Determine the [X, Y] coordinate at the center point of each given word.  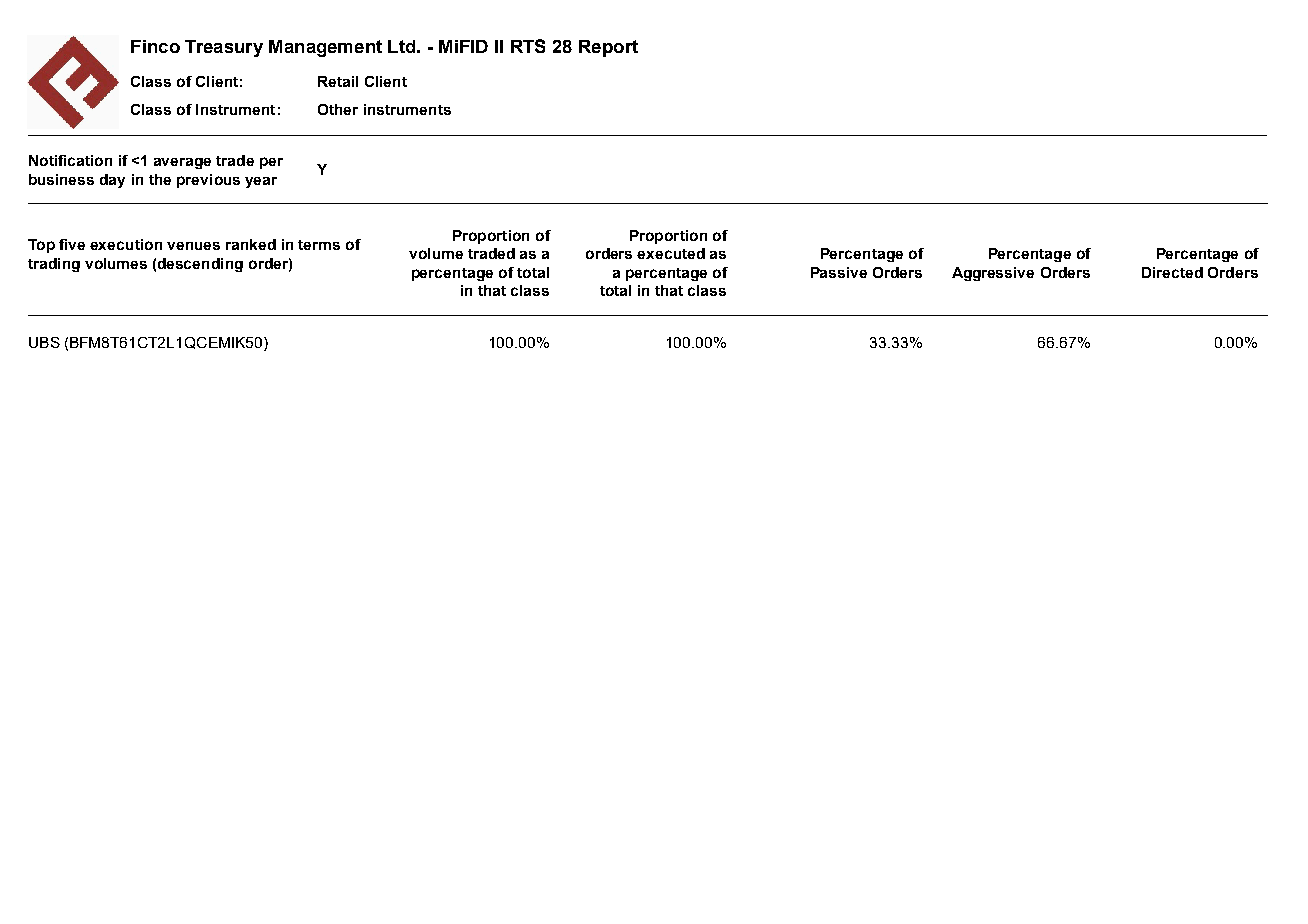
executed [671, 253]
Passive [839, 272]
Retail [338, 81]
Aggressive [993, 274]
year [261, 182]
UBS [44, 342]
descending [200, 265]
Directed [1172, 272]
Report [608, 48]
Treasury [224, 48]
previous [208, 181]
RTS [528, 46]
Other [338, 109]
